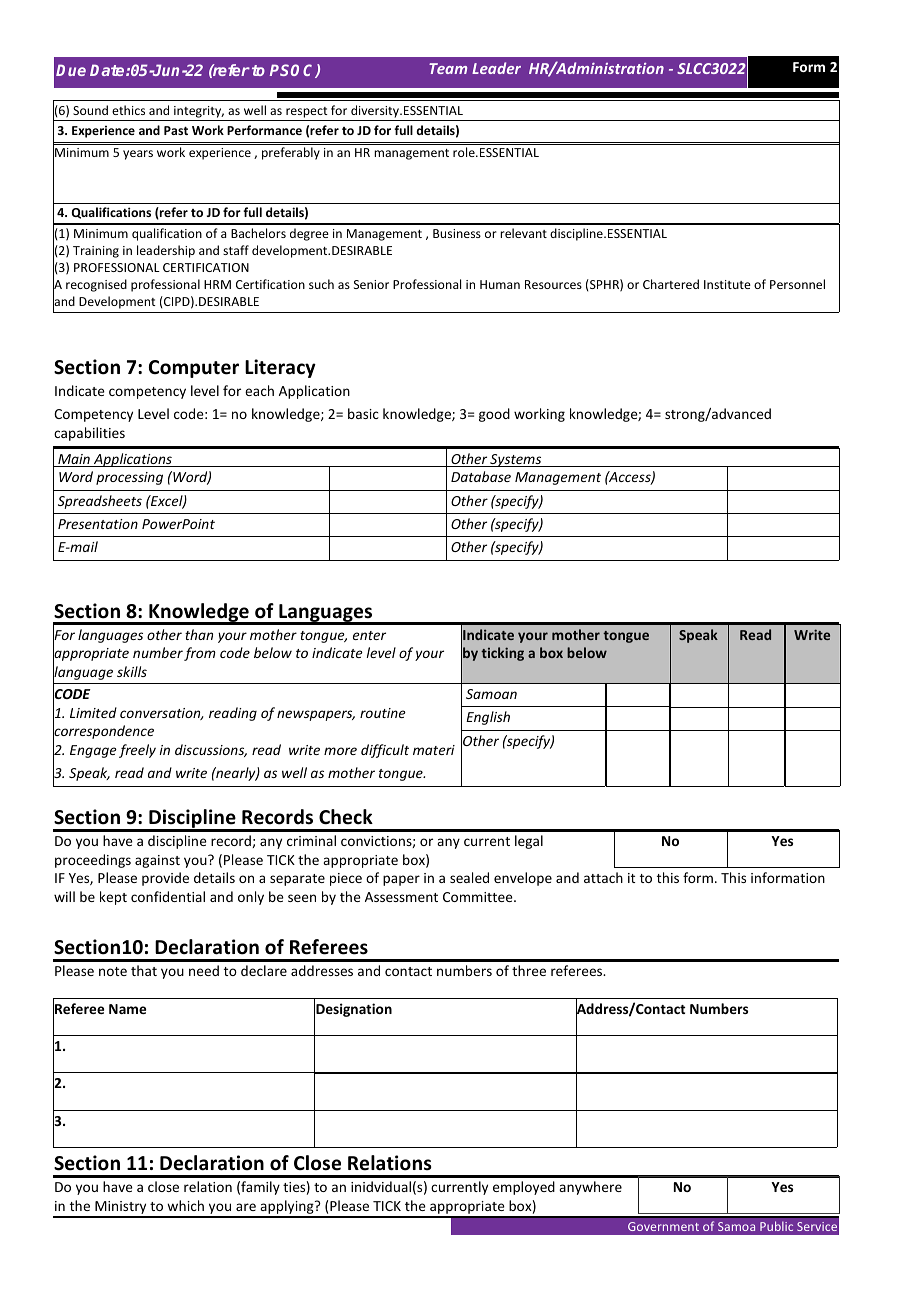  What do you see at coordinates (128, 110) in the image?
I see `ethics` at bounding box center [128, 110].
